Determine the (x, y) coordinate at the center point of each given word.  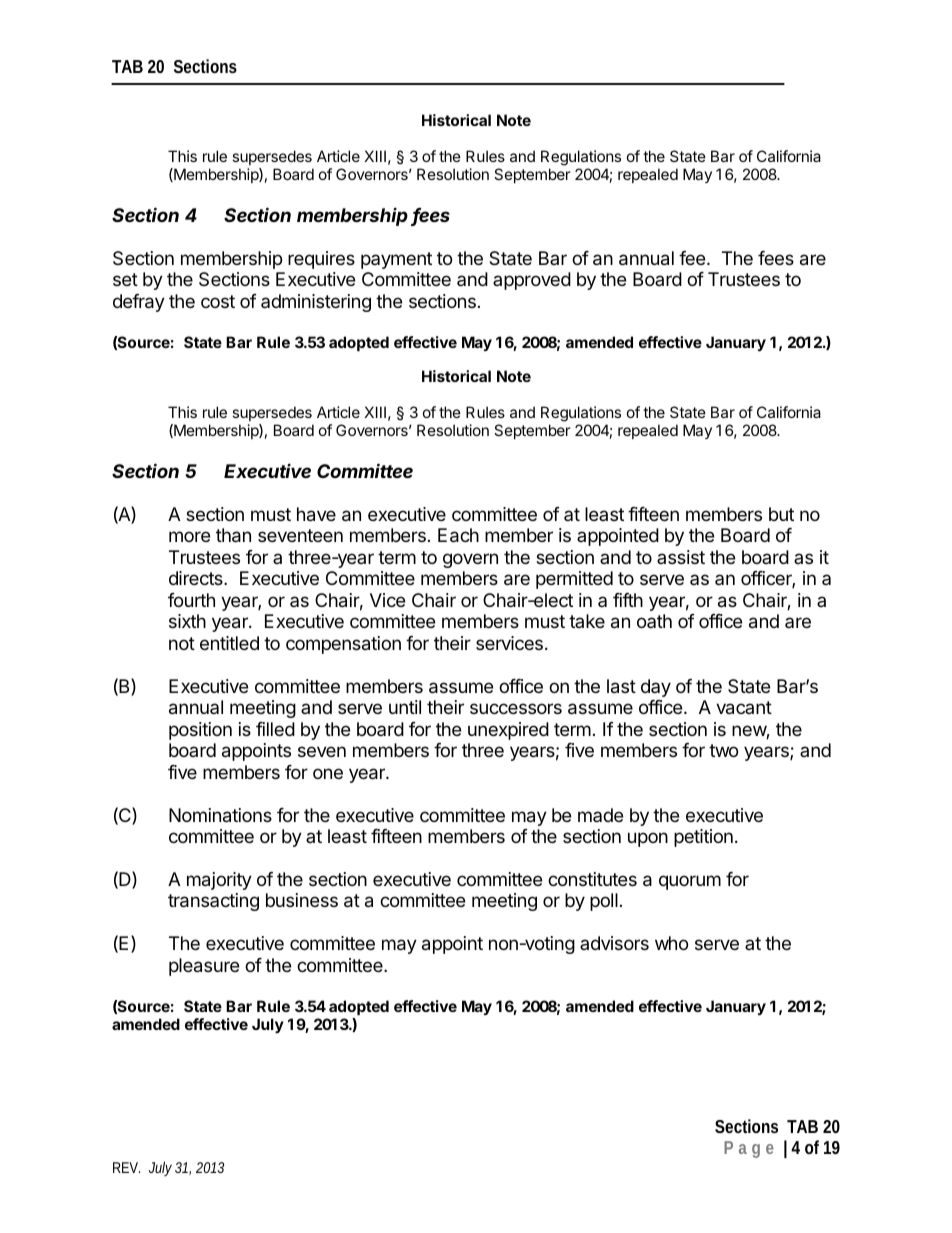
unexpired (508, 731)
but (781, 514)
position (200, 731)
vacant (744, 708)
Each (458, 535)
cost (218, 301)
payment (396, 260)
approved (532, 281)
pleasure (204, 967)
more (189, 536)
